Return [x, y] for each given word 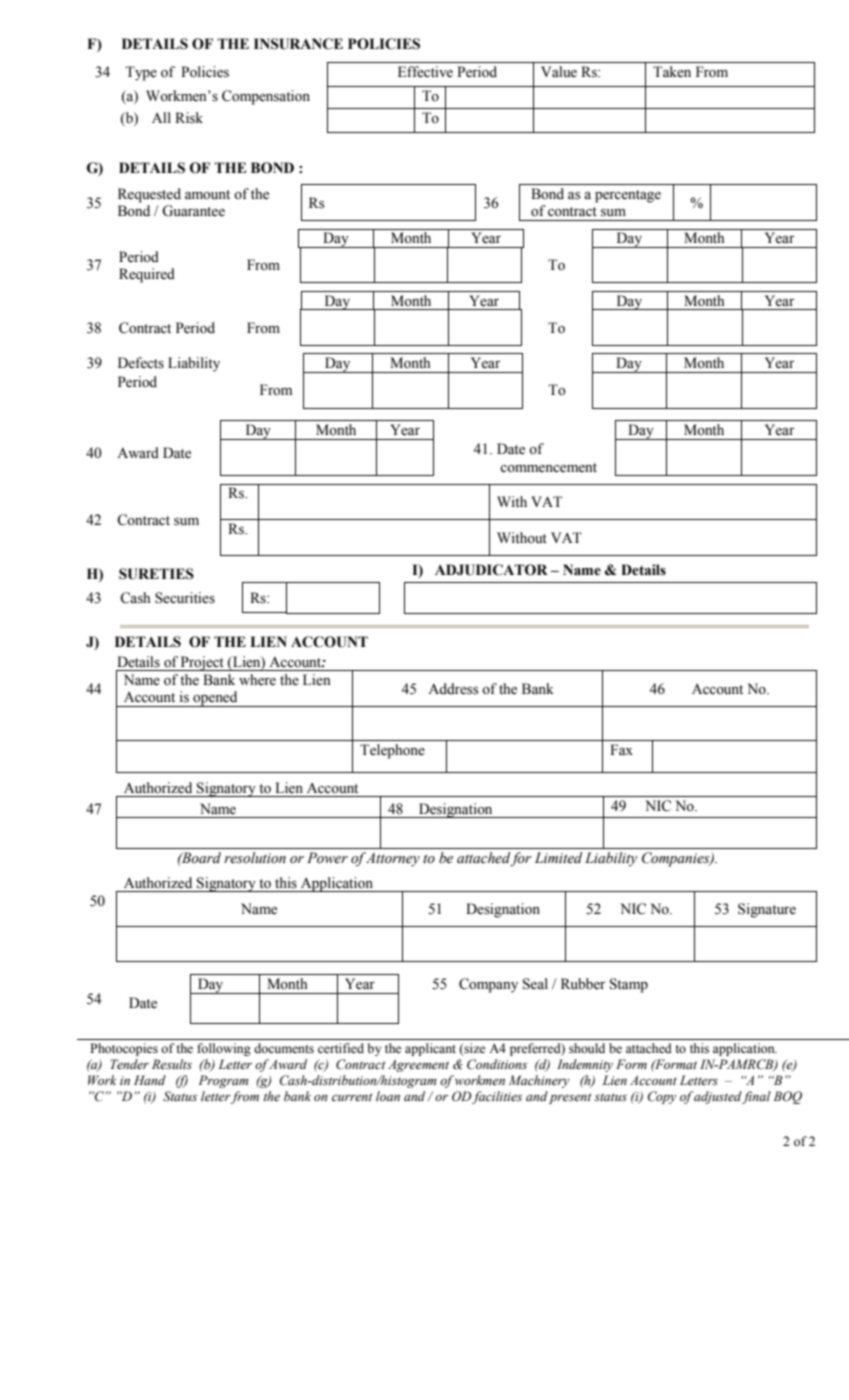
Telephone [392, 751]
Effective [425, 72]
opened [215, 699]
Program [224, 1081]
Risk [189, 118]
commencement [548, 468]
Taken [672, 72]
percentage [628, 196]
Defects [141, 363]
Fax [621, 749]
